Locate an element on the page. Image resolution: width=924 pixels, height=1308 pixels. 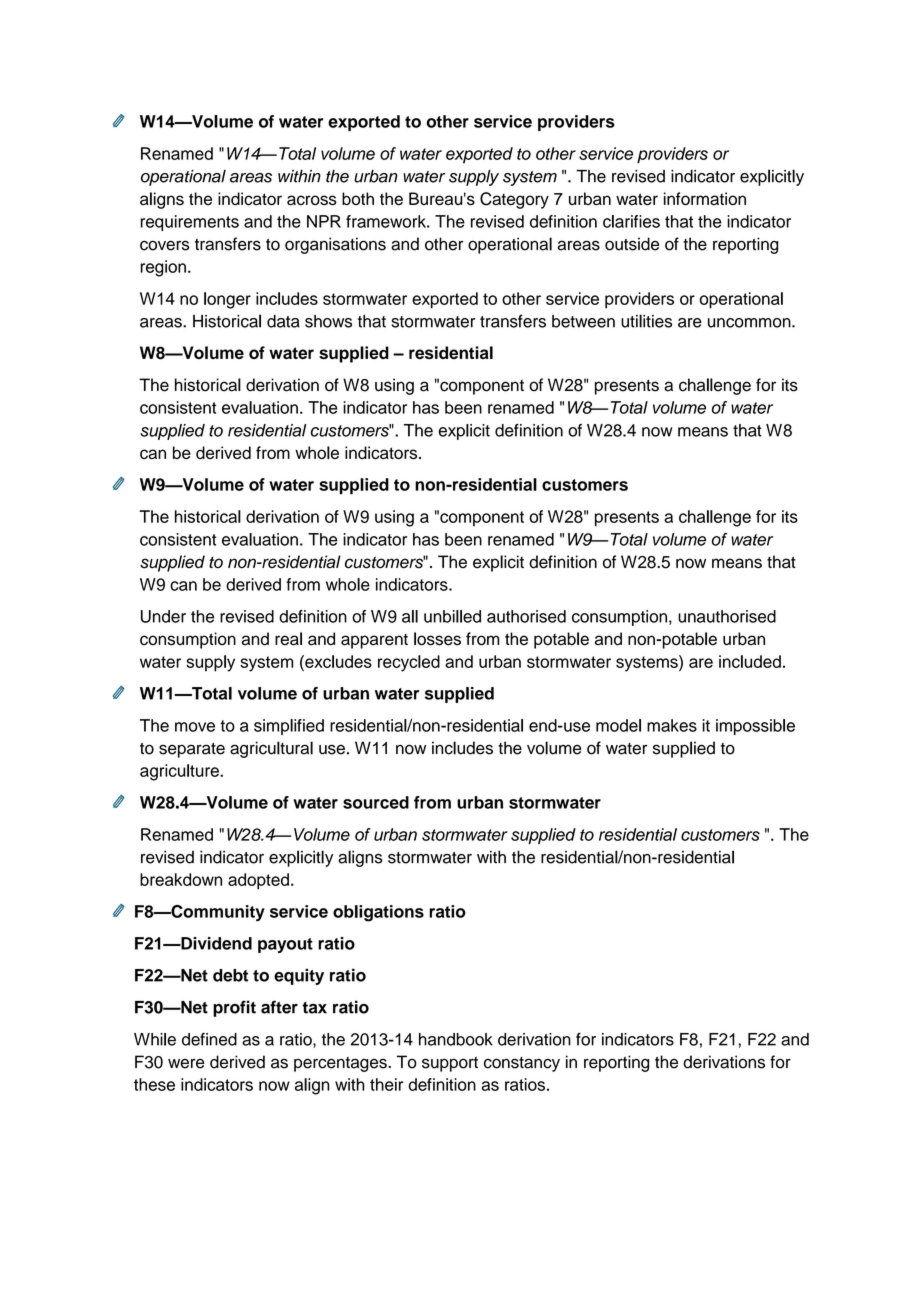
defined is located at coordinates (209, 1039).
